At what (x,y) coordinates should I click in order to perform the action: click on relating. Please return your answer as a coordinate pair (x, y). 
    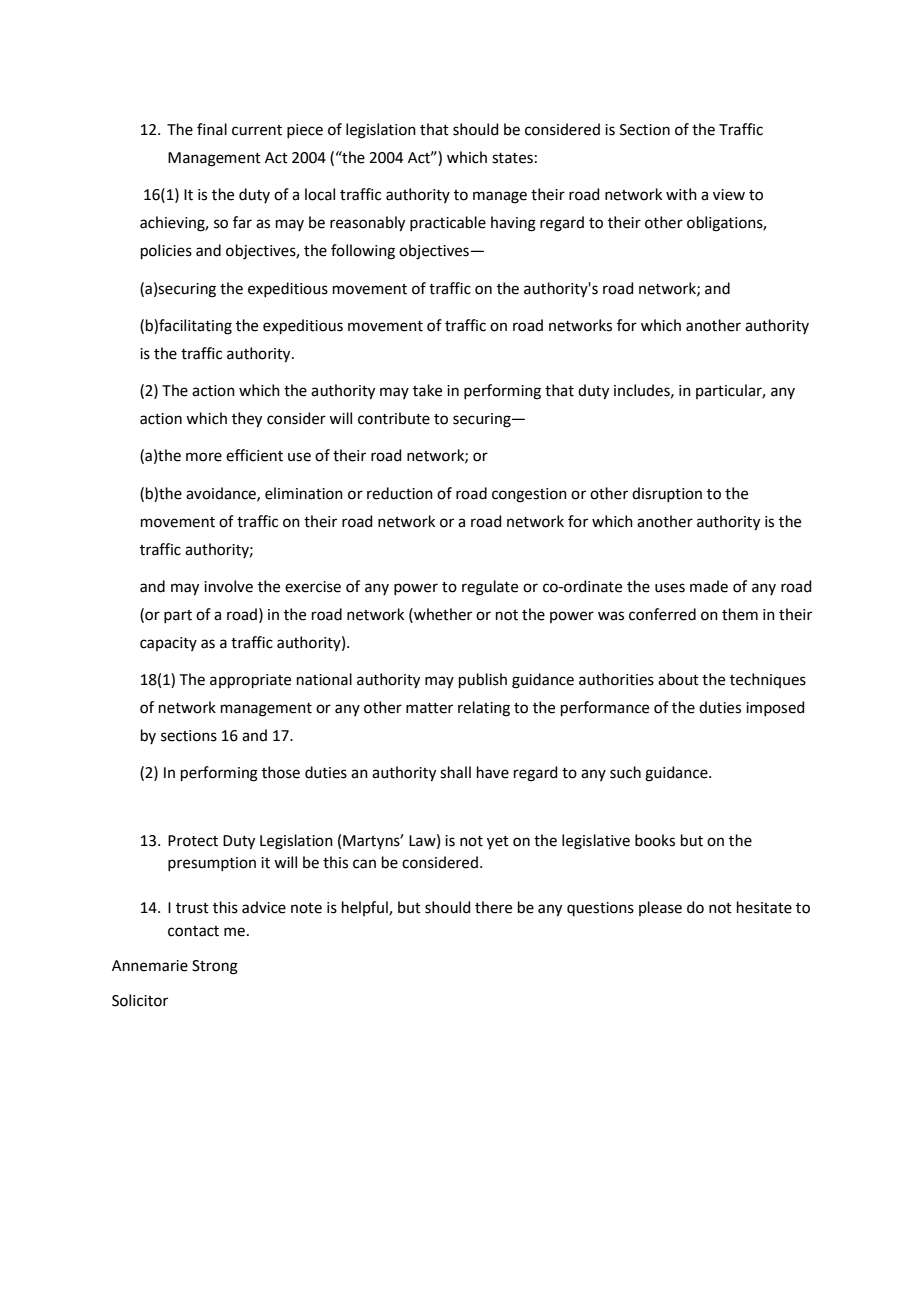
    Looking at the image, I should click on (484, 709).
